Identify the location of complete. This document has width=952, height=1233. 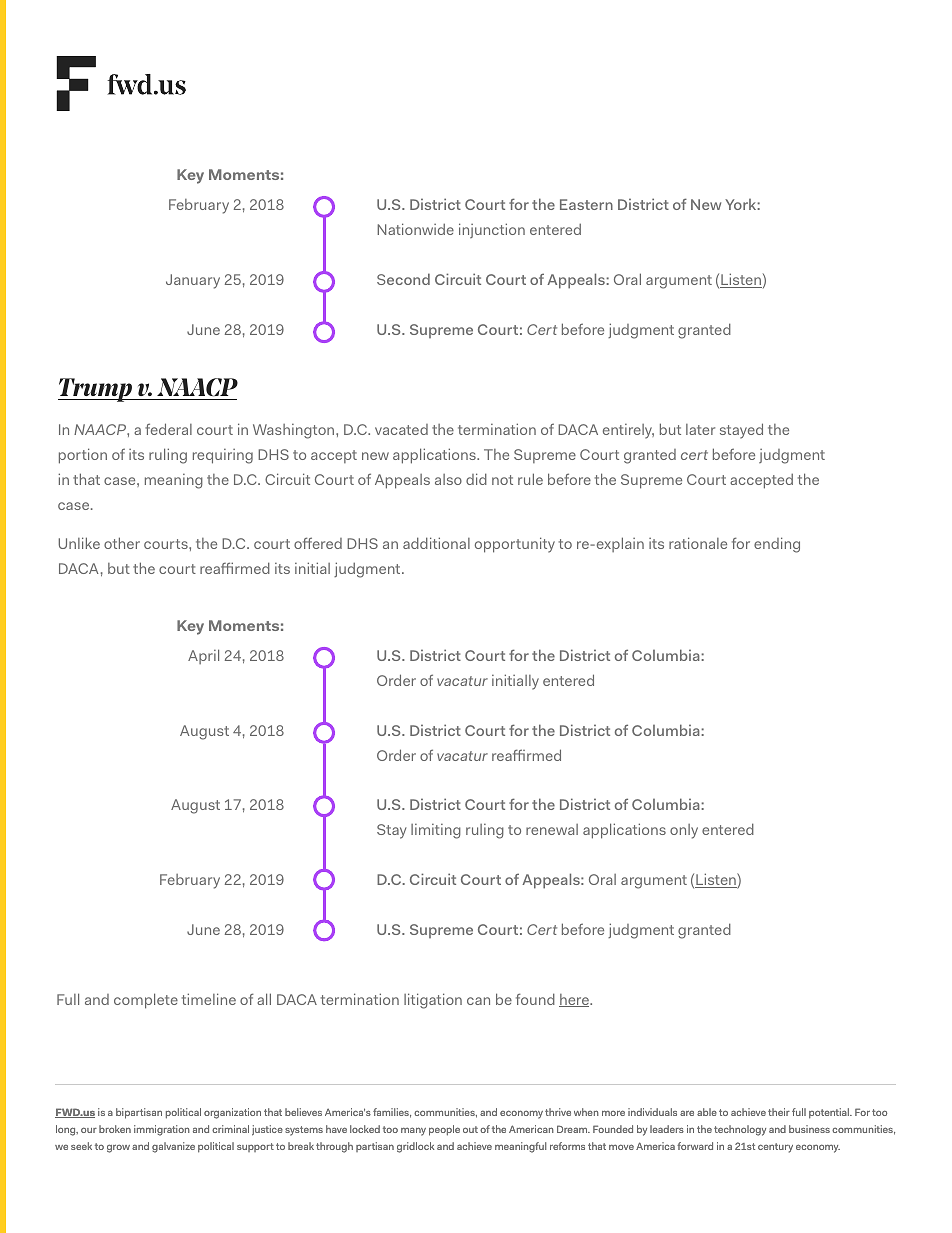
(146, 1001).
